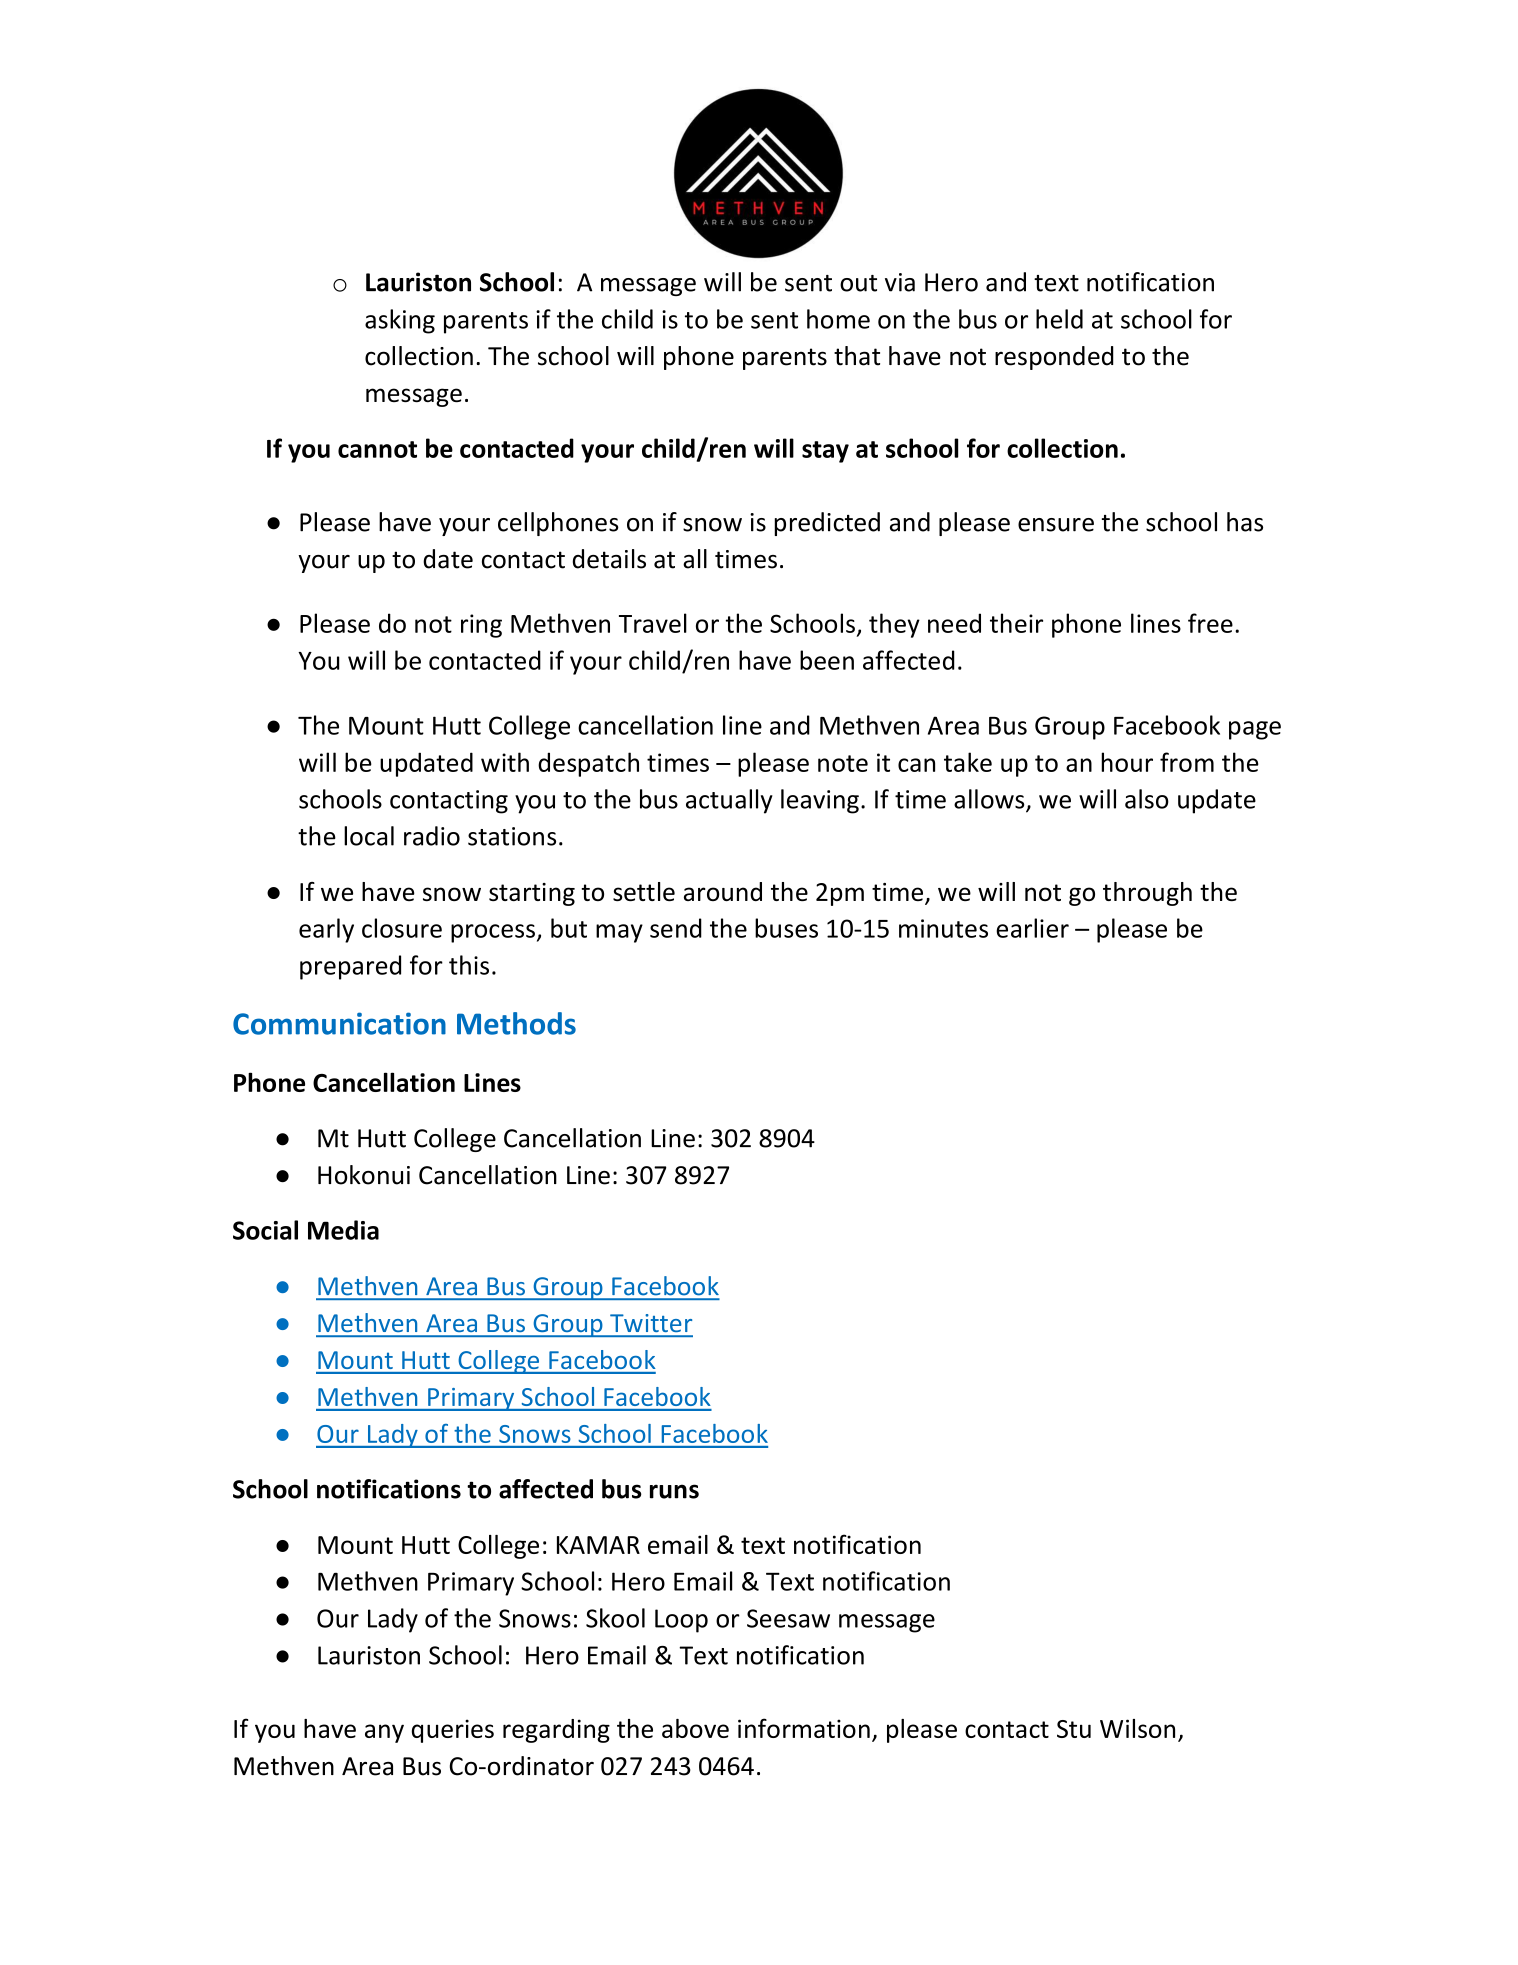 This image has width=1518, height=1965. I want to click on home, so click(838, 319).
